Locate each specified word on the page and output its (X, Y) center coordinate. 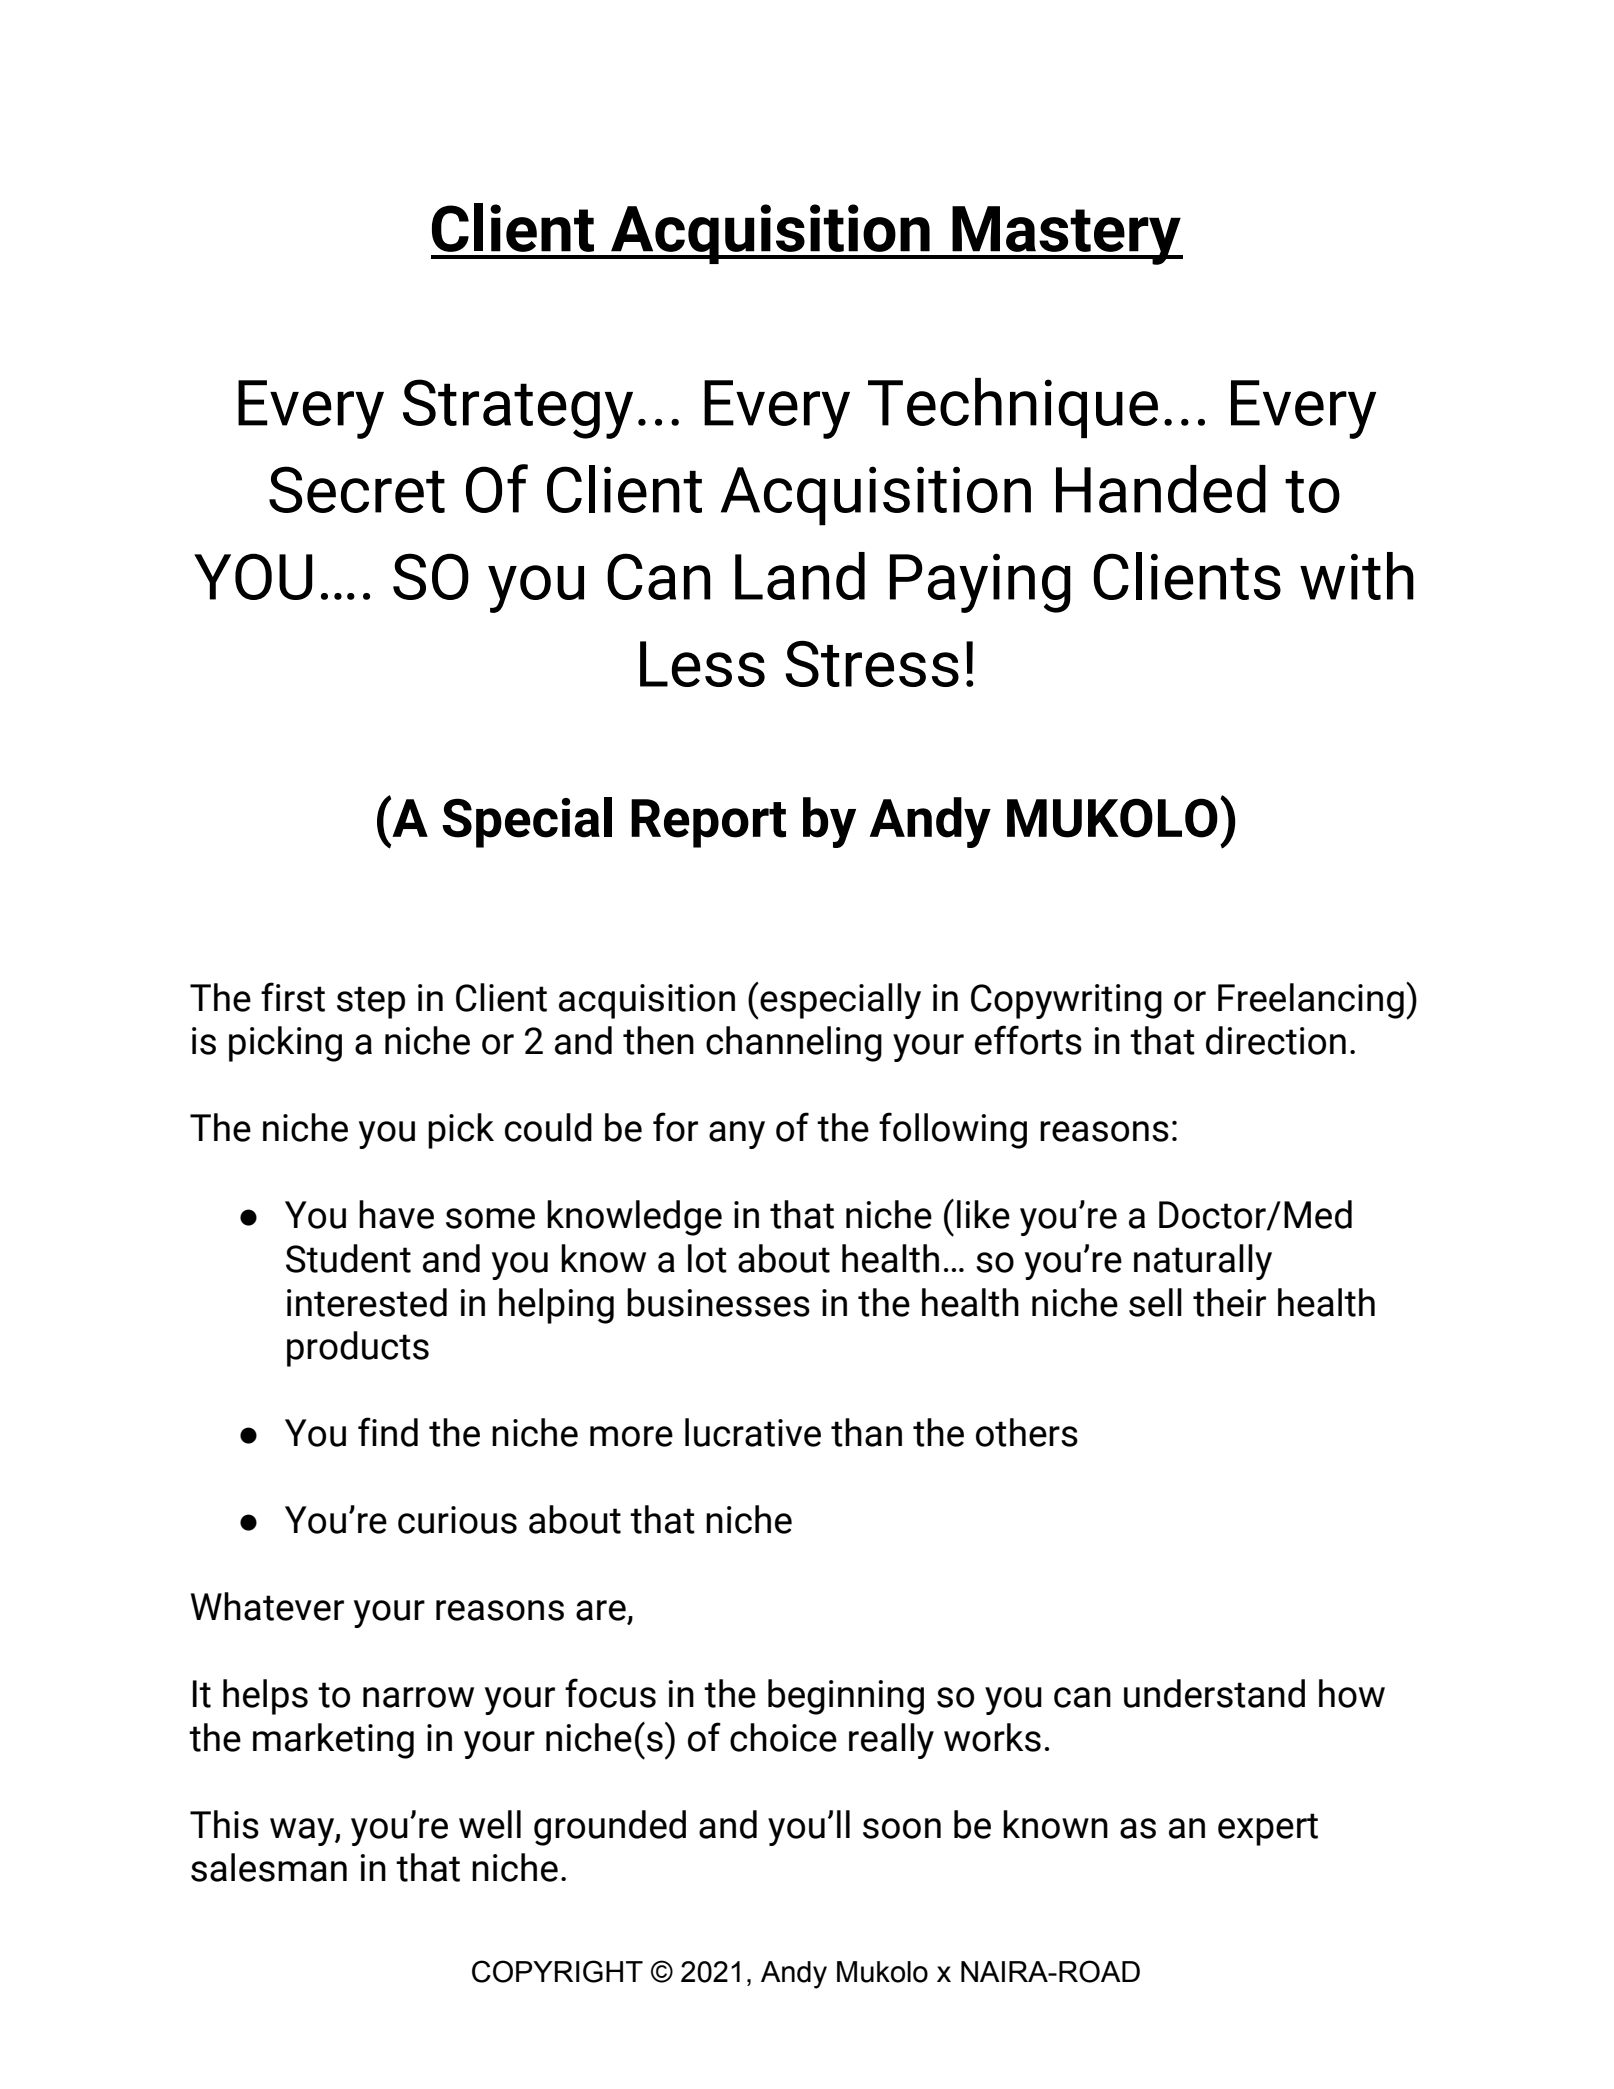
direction (1276, 1040)
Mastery (1066, 235)
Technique (1013, 408)
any (737, 1135)
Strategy (518, 409)
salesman (269, 1867)
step (371, 1002)
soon (902, 1828)
